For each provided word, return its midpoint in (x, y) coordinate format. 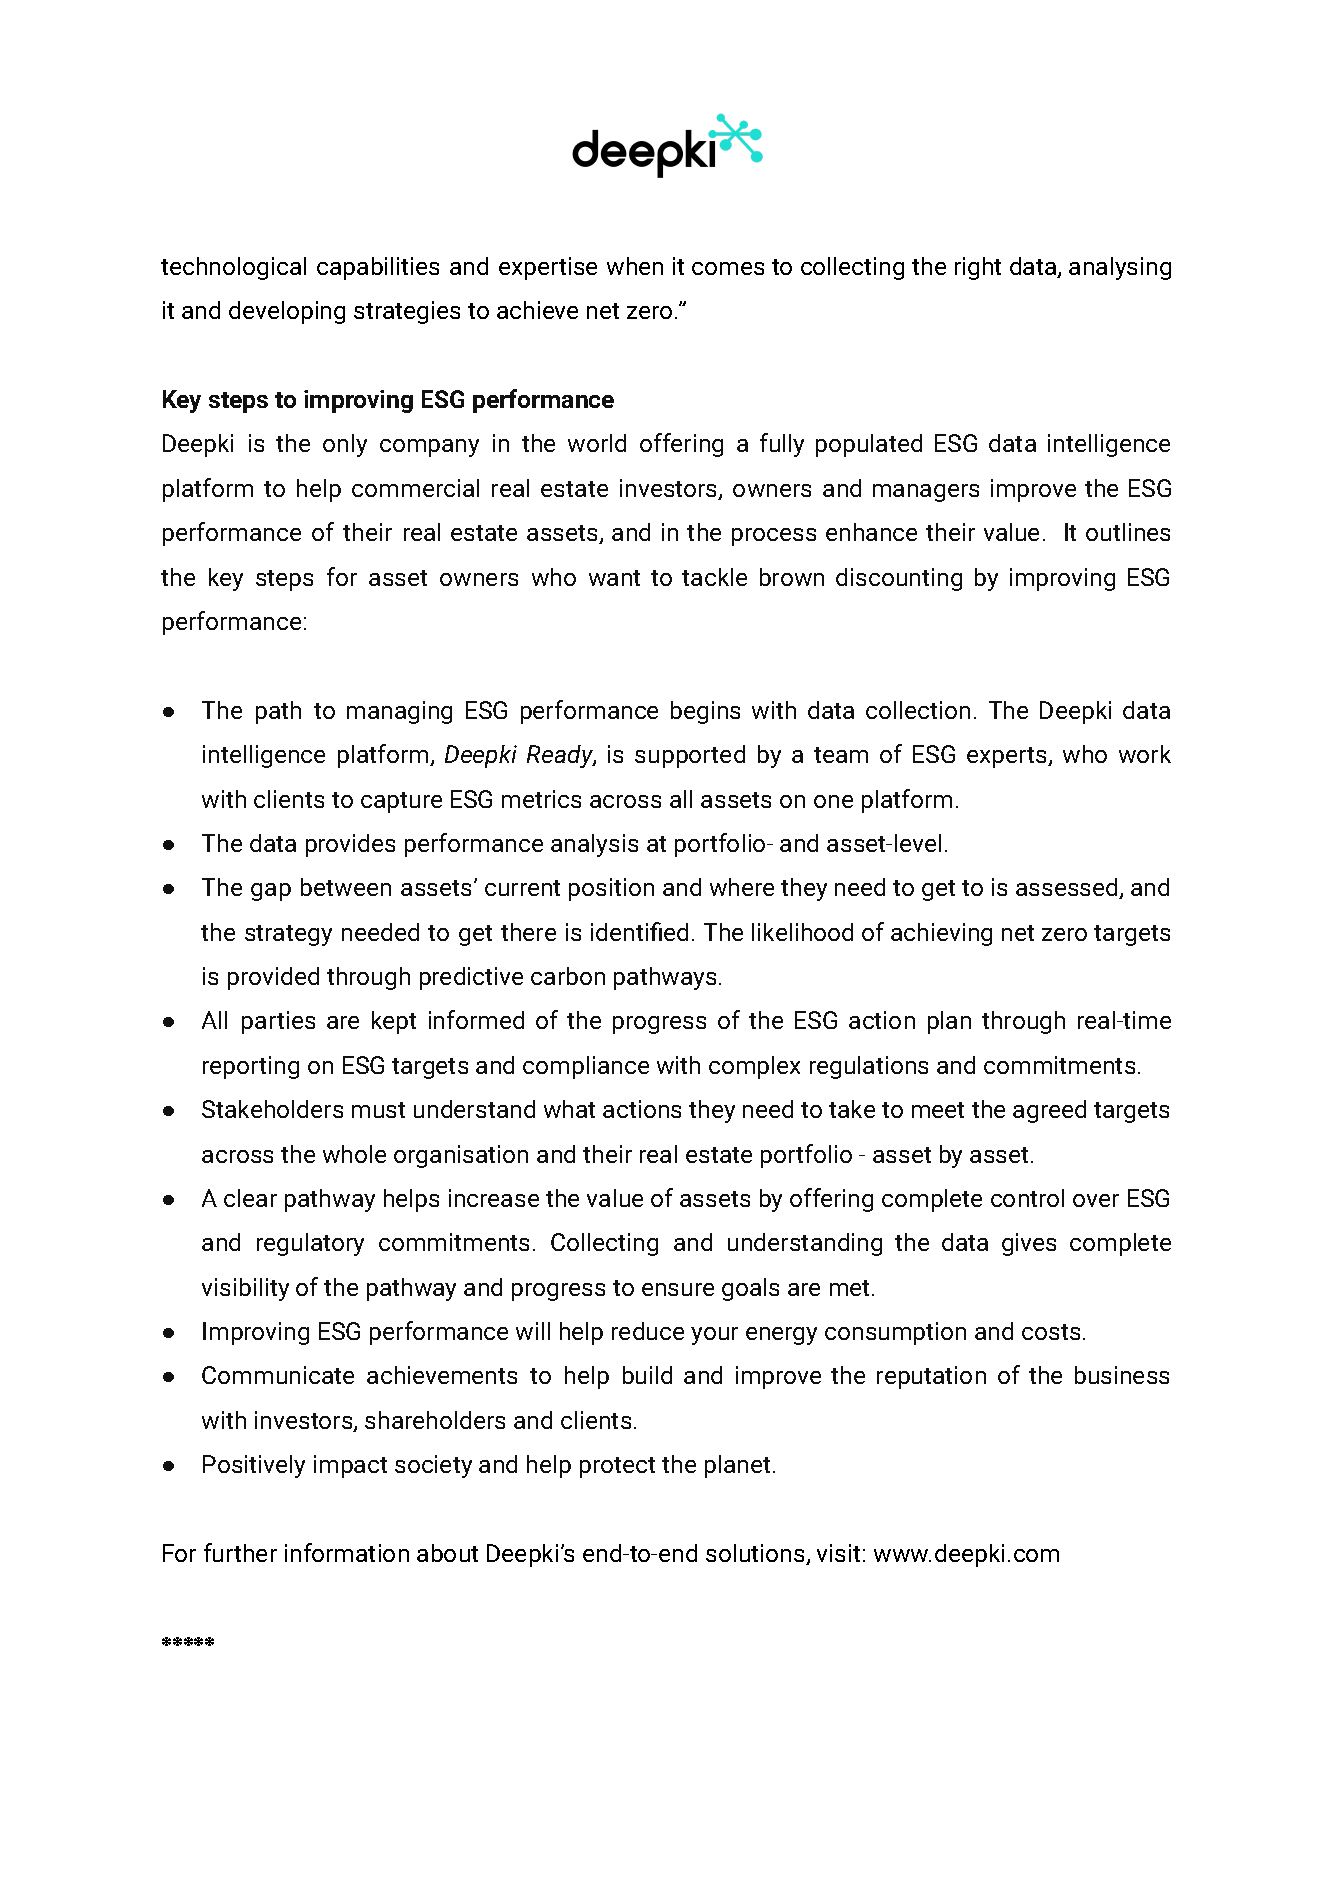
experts (1008, 757)
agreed (1049, 1111)
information (347, 1552)
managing (399, 712)
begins (705, 712)
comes (728, 268)
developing (287, 312)
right (978, 268)
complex (754, 1067)
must (378, 1110)
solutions (756, 1554)
